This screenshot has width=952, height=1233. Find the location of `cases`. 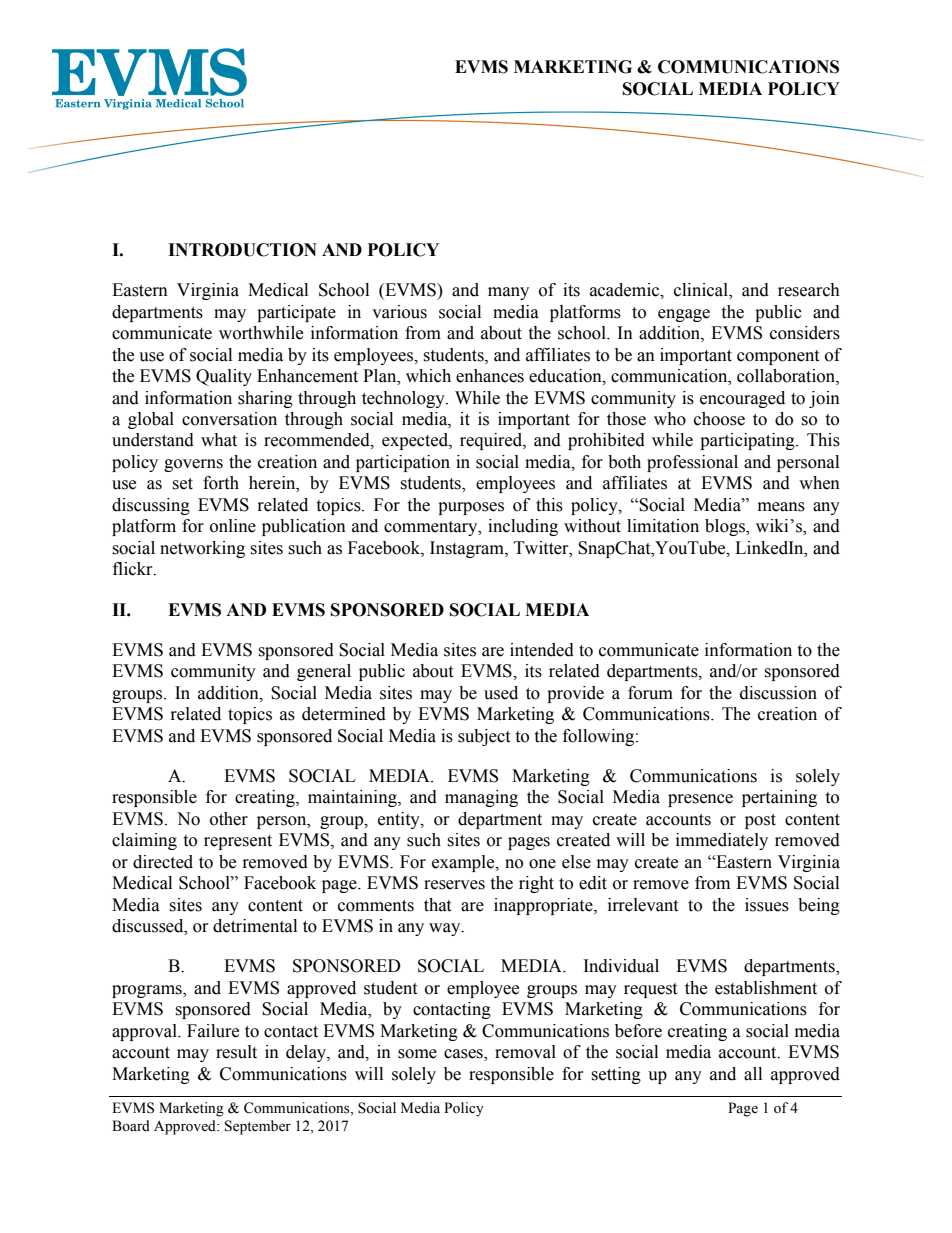

cases is located at coordinates (464, 1055).
